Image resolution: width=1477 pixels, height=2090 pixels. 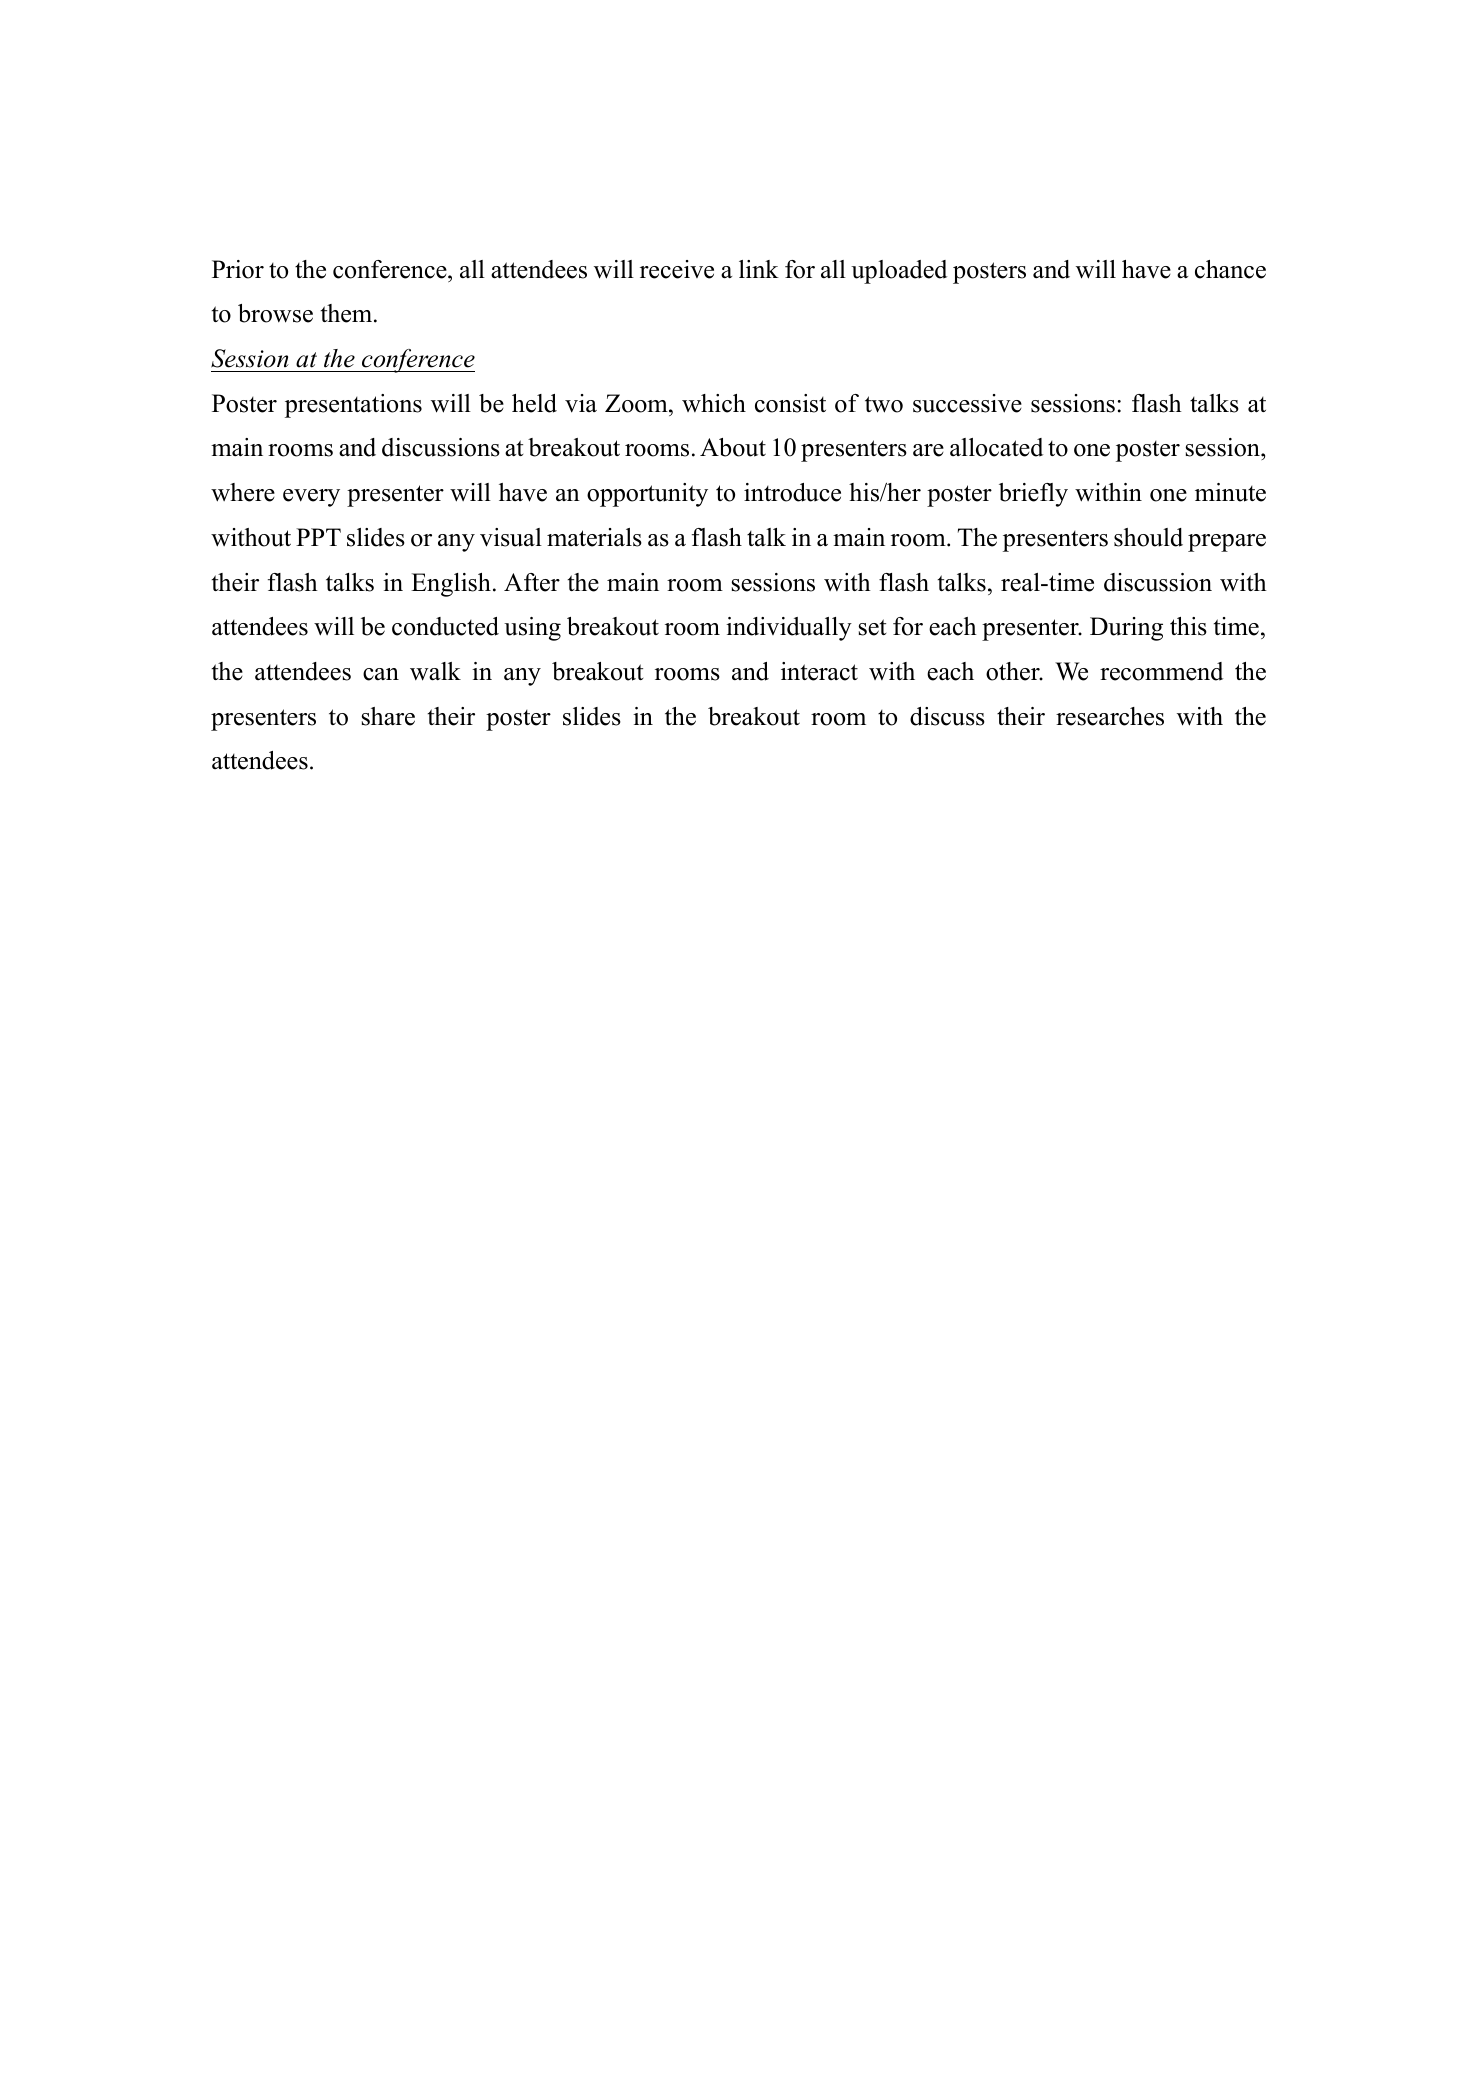 I want to click on introduce, so click(x=792, y=492).
